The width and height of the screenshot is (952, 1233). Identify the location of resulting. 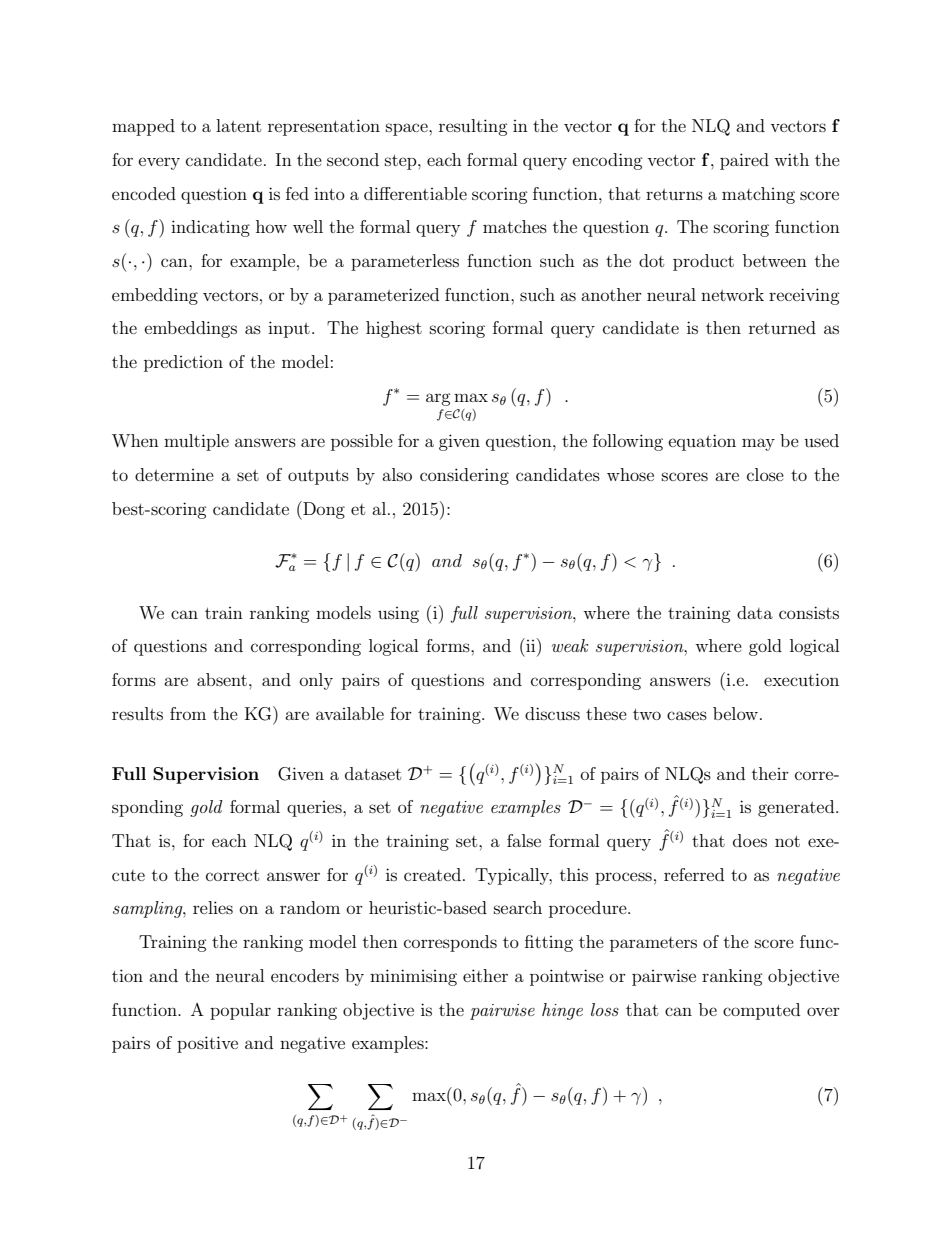
(473, 127).
